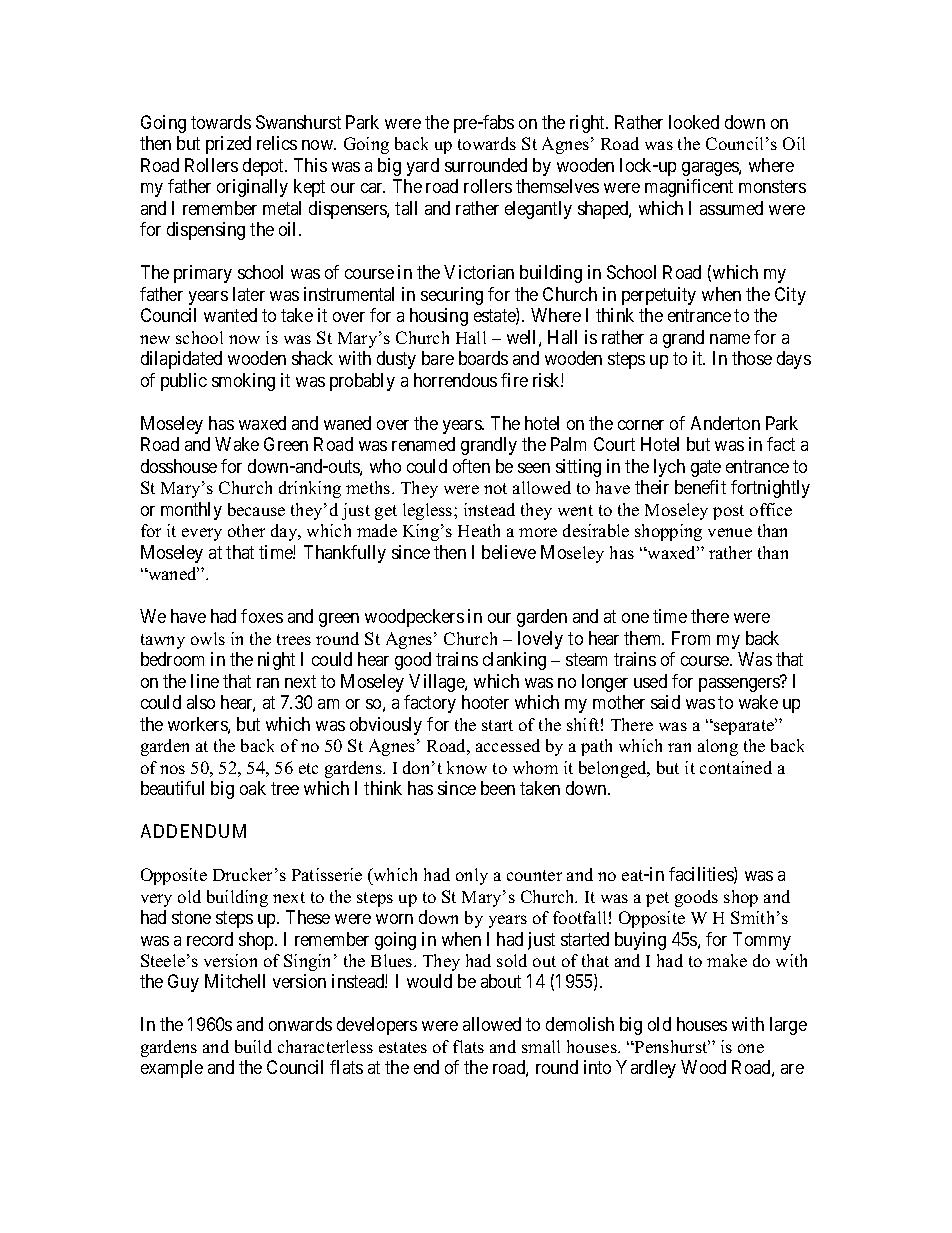  Describe the element at coordinates (541, 1046) in the page. I see `small` at that location.
